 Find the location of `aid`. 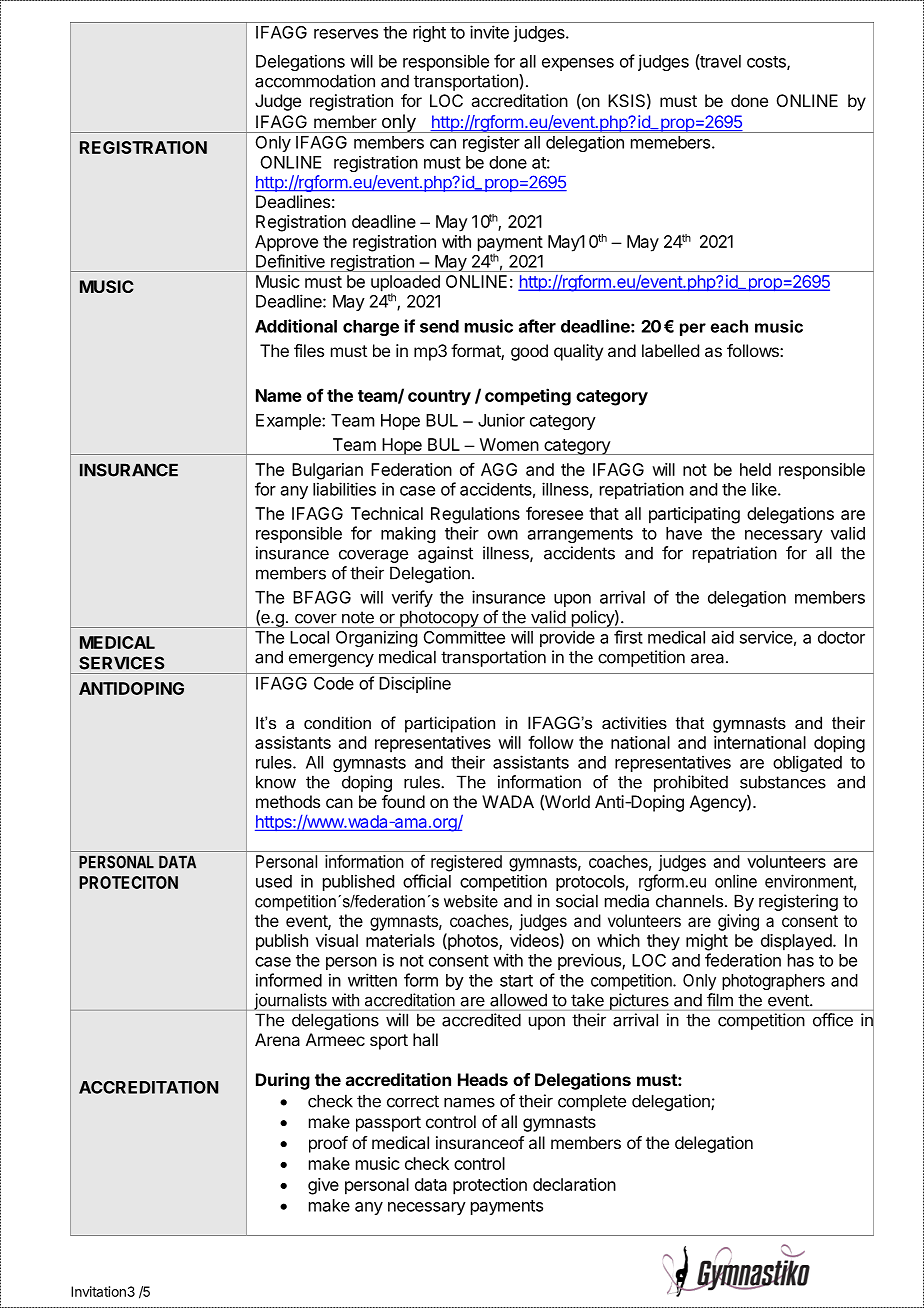

aid is located at coordinates (723, 637).
